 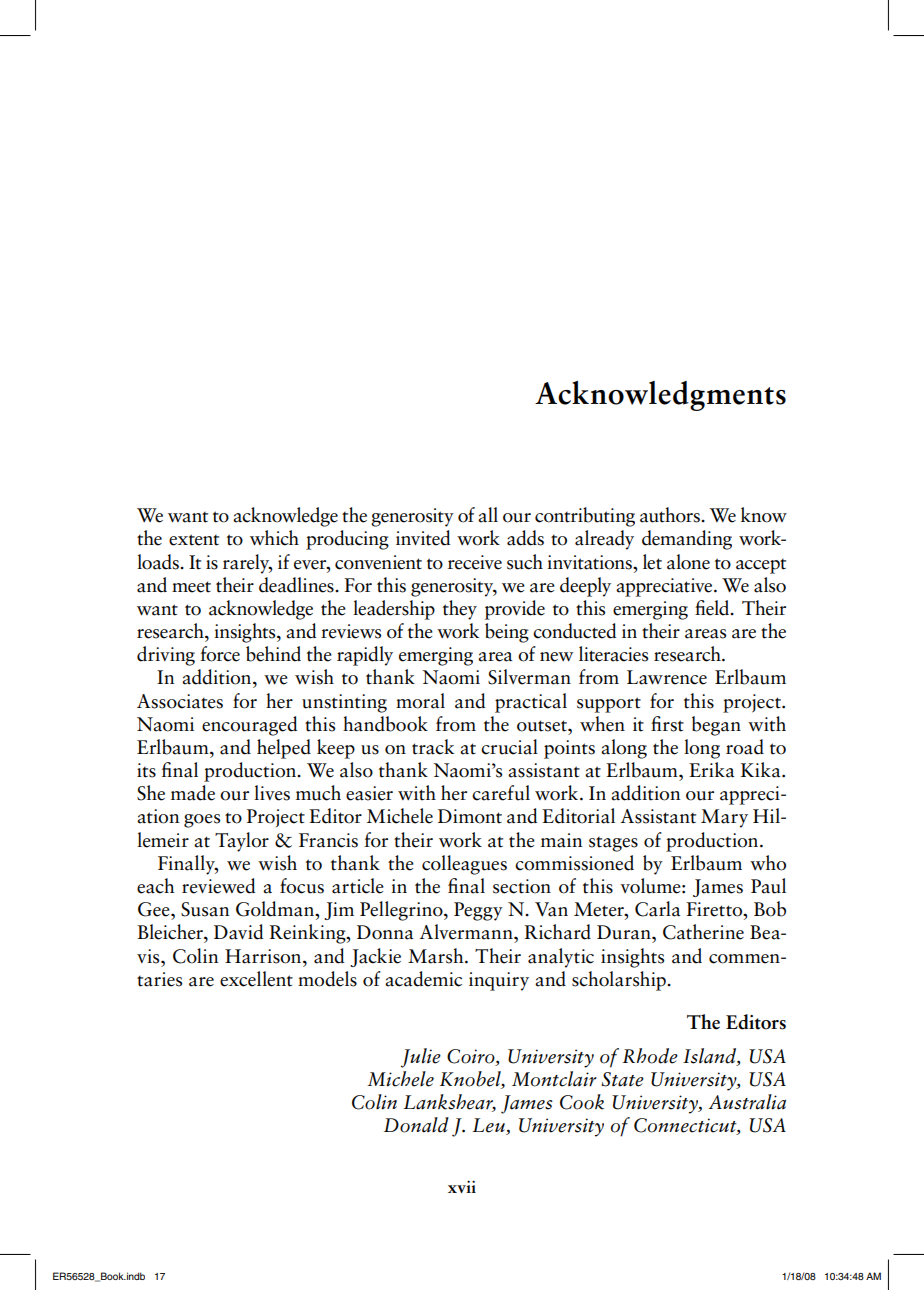 I want to click on scholarship, so click(x=620, y=981).
